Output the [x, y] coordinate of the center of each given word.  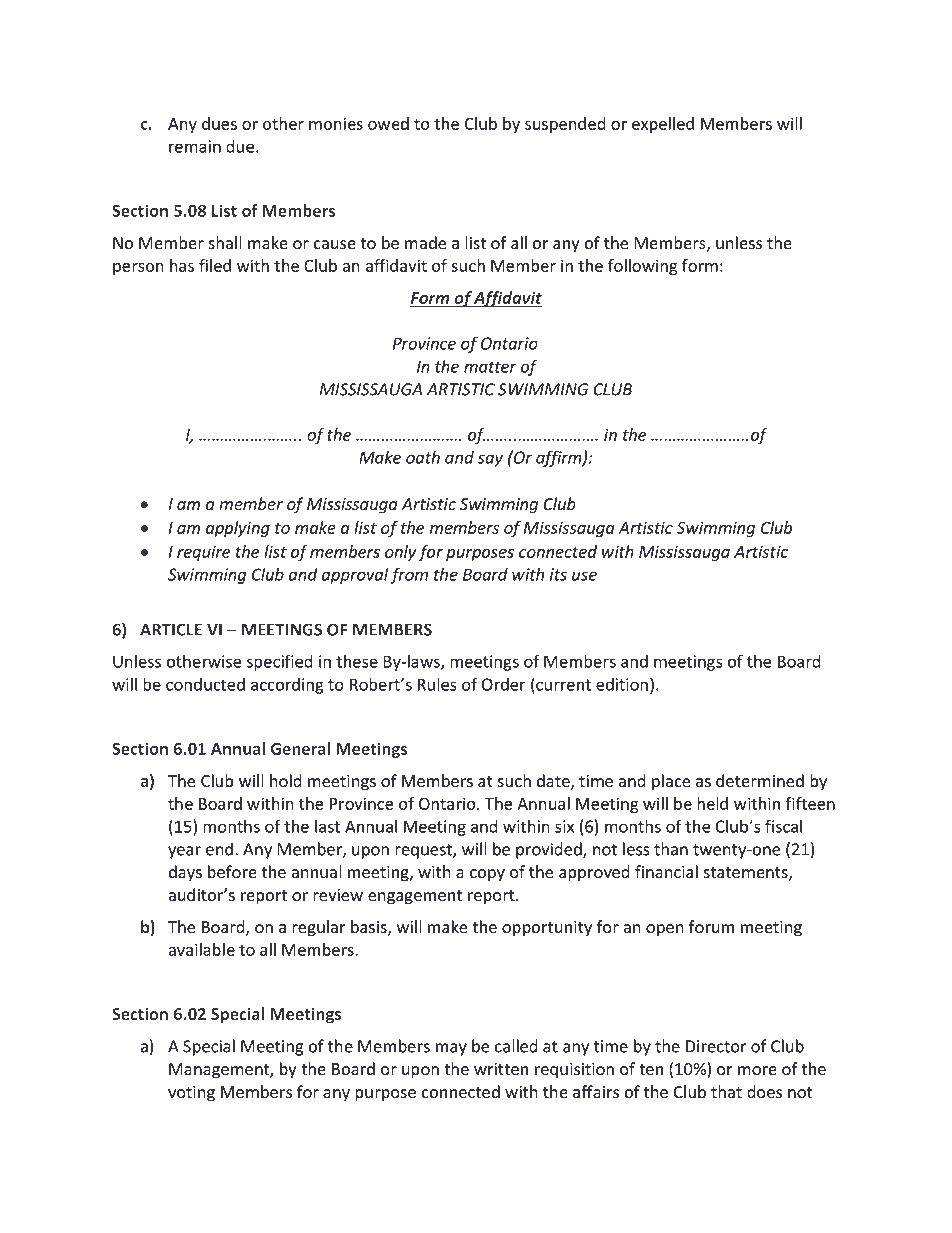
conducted [205, 684]
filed [215, 265]
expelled [663, 125]
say [490, 460]
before [232, 872]
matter [490, 367]
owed [388, 123]
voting [191, 1094]
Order [504, 684]
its [558, 574]
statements [746, 874]
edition [622, 684]
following [643, 267]
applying [238, 529]
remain [195, 146]
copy [487, 875]
